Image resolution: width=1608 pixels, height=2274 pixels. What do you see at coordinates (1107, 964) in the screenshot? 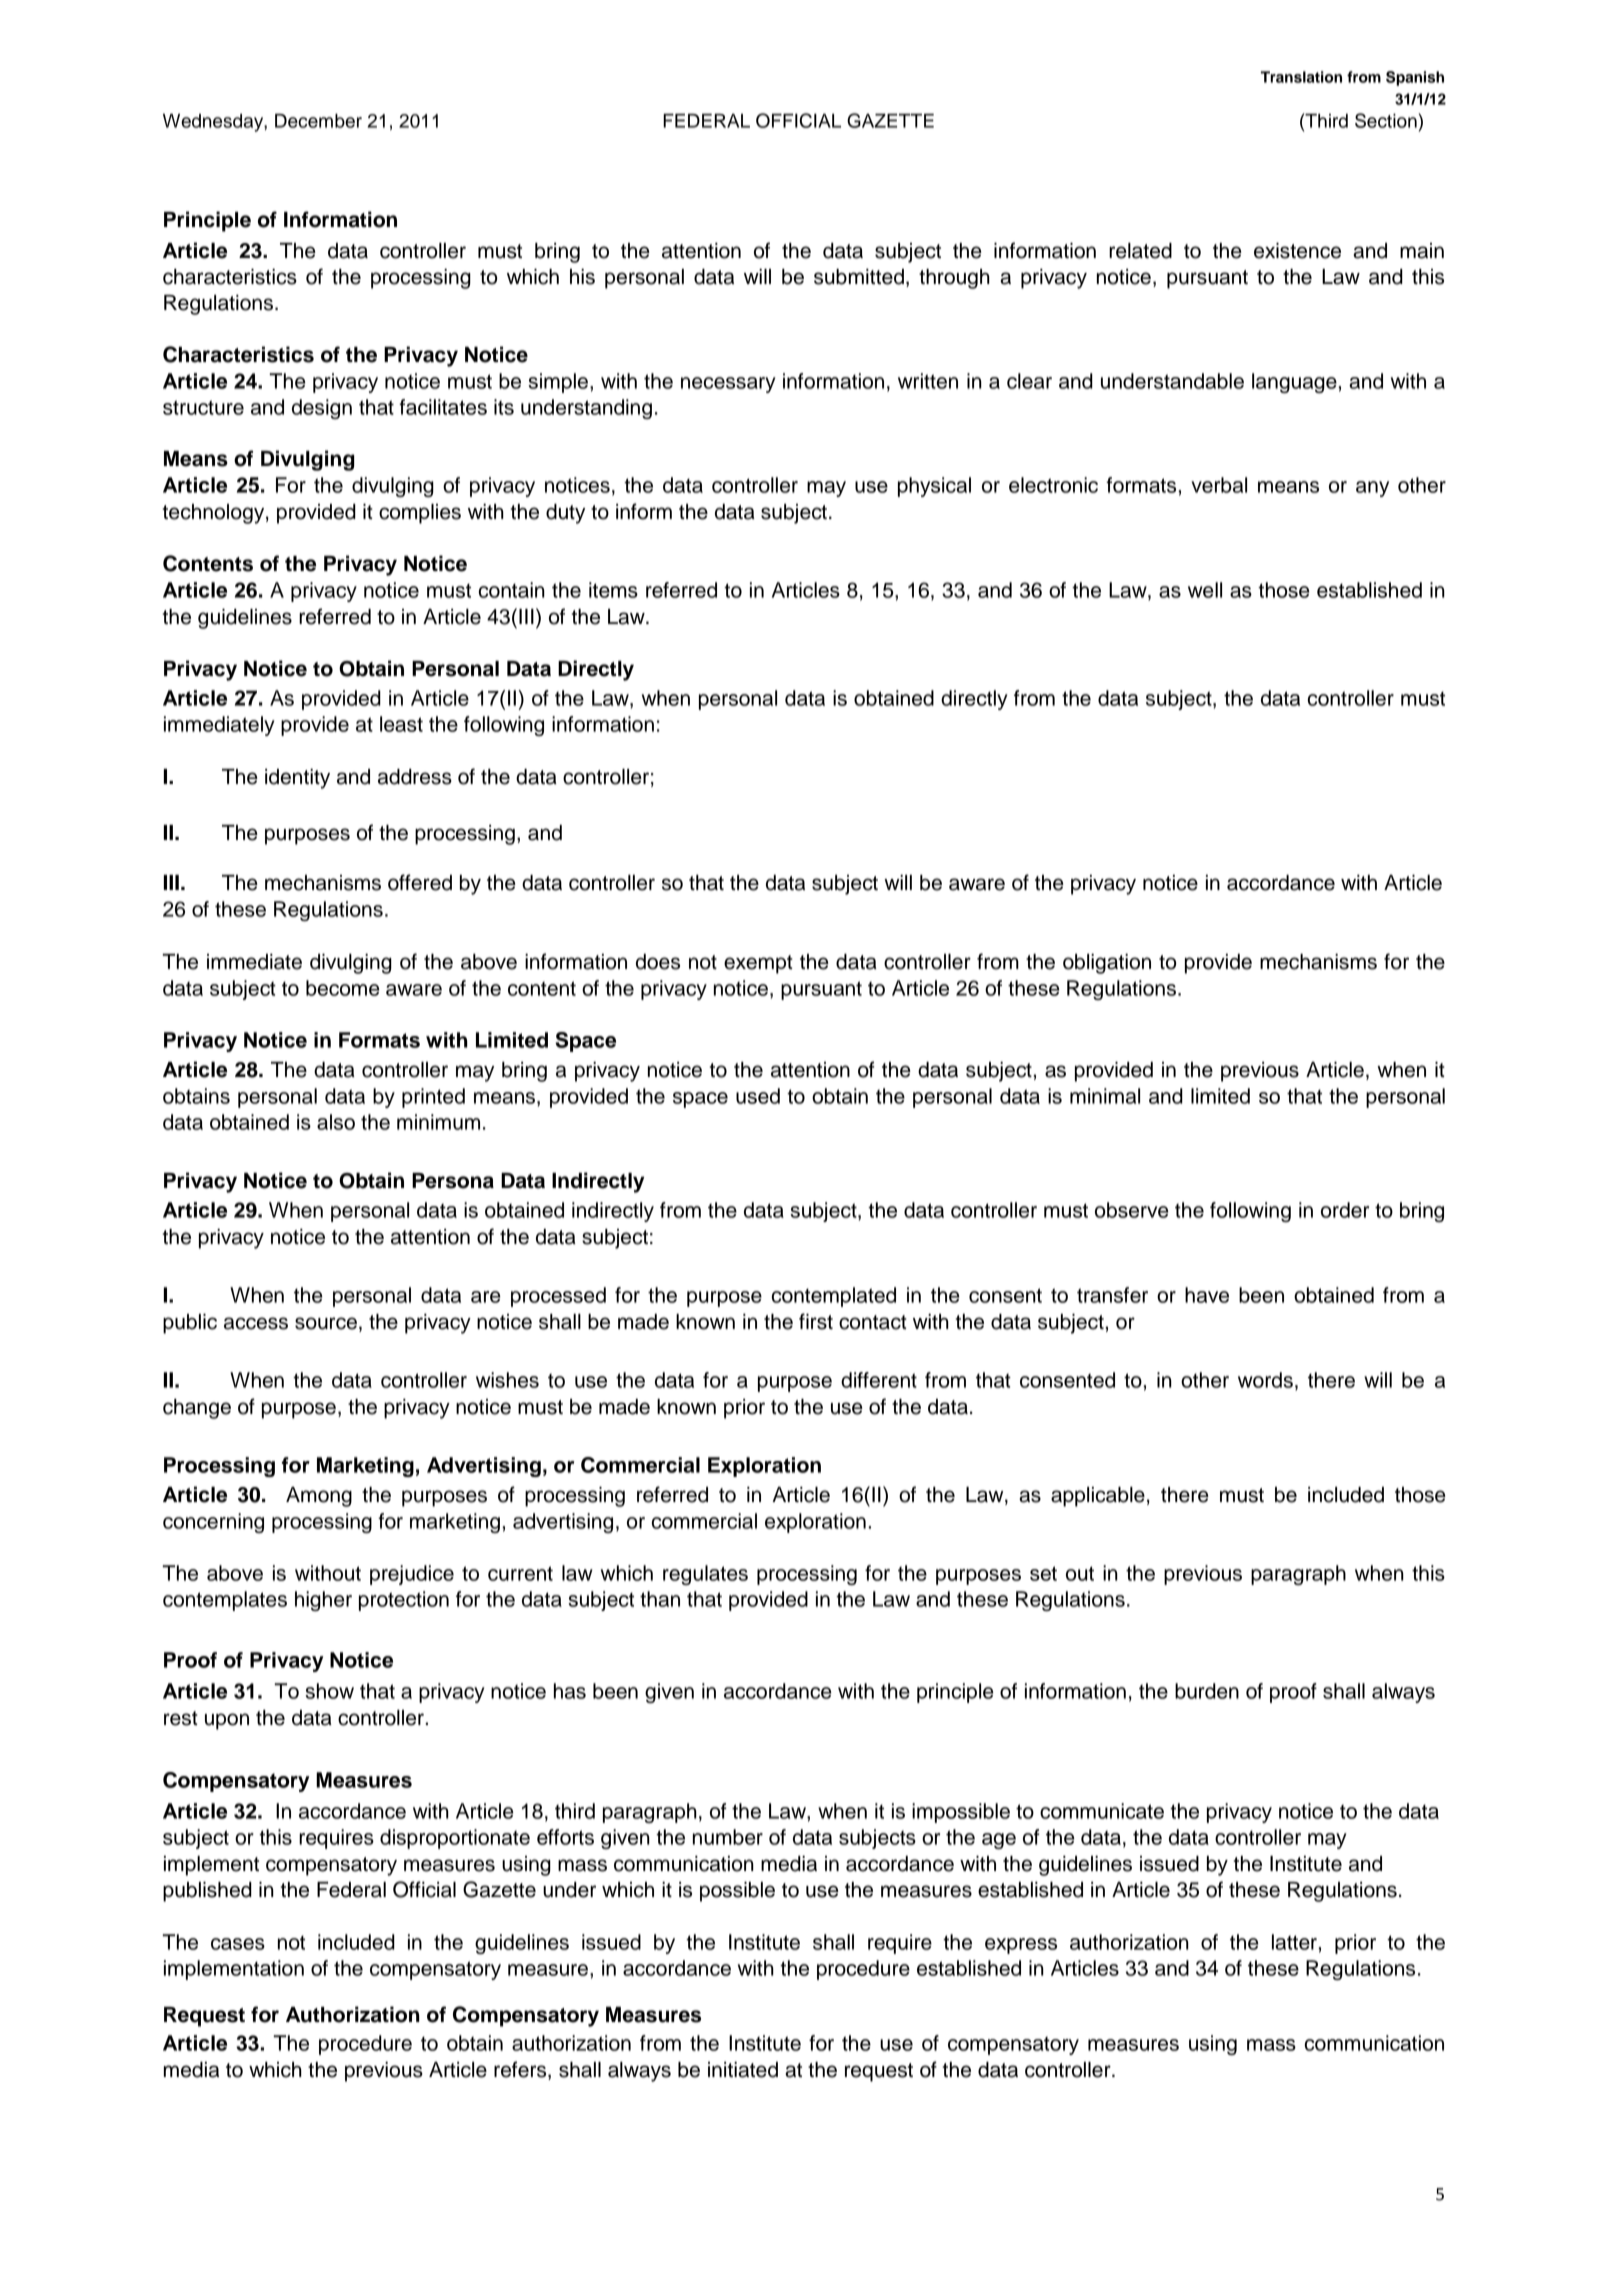
I see `obligation` at bounding box center [1107, 964].
